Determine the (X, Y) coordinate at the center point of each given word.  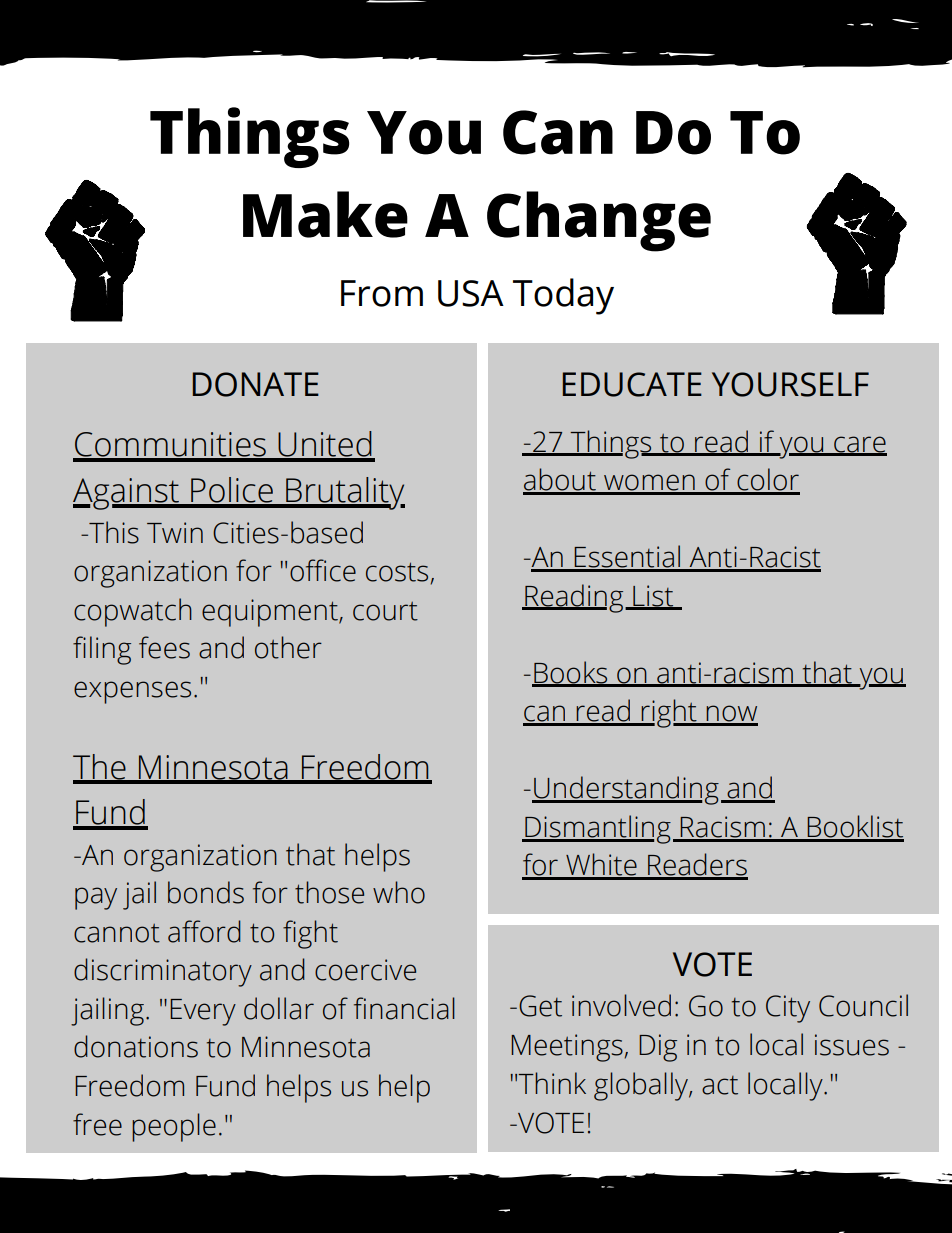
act (720, 1085)
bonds (206, 892)
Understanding (625, 790)
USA (471, 293)
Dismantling (597, 829)
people (174, 1127)
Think (552, 1083)
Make (325, 214)
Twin (175, 532)
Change (599, 221)
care (859, 445)
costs (397, 572)
